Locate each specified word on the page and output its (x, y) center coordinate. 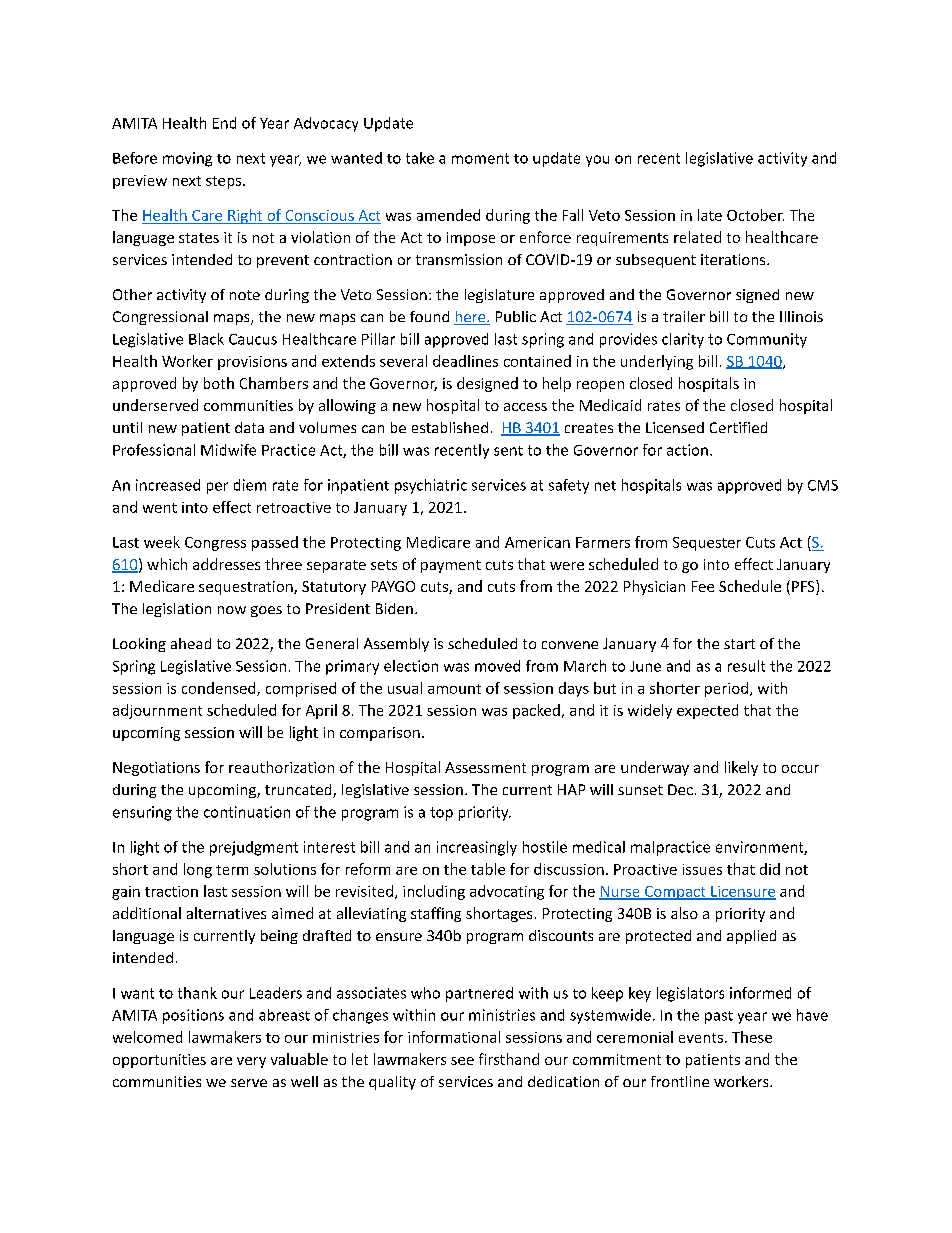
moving (187, 159)
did (770, 869)
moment (480, 158)
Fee (703, 586)
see (462, 1061)
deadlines (465, 361)
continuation (247, 812)
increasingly (477, 848)
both (219, 383)
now (232, 610)
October (755, 215)
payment (451, 566)
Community (767, 340)
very (251, 1062)
